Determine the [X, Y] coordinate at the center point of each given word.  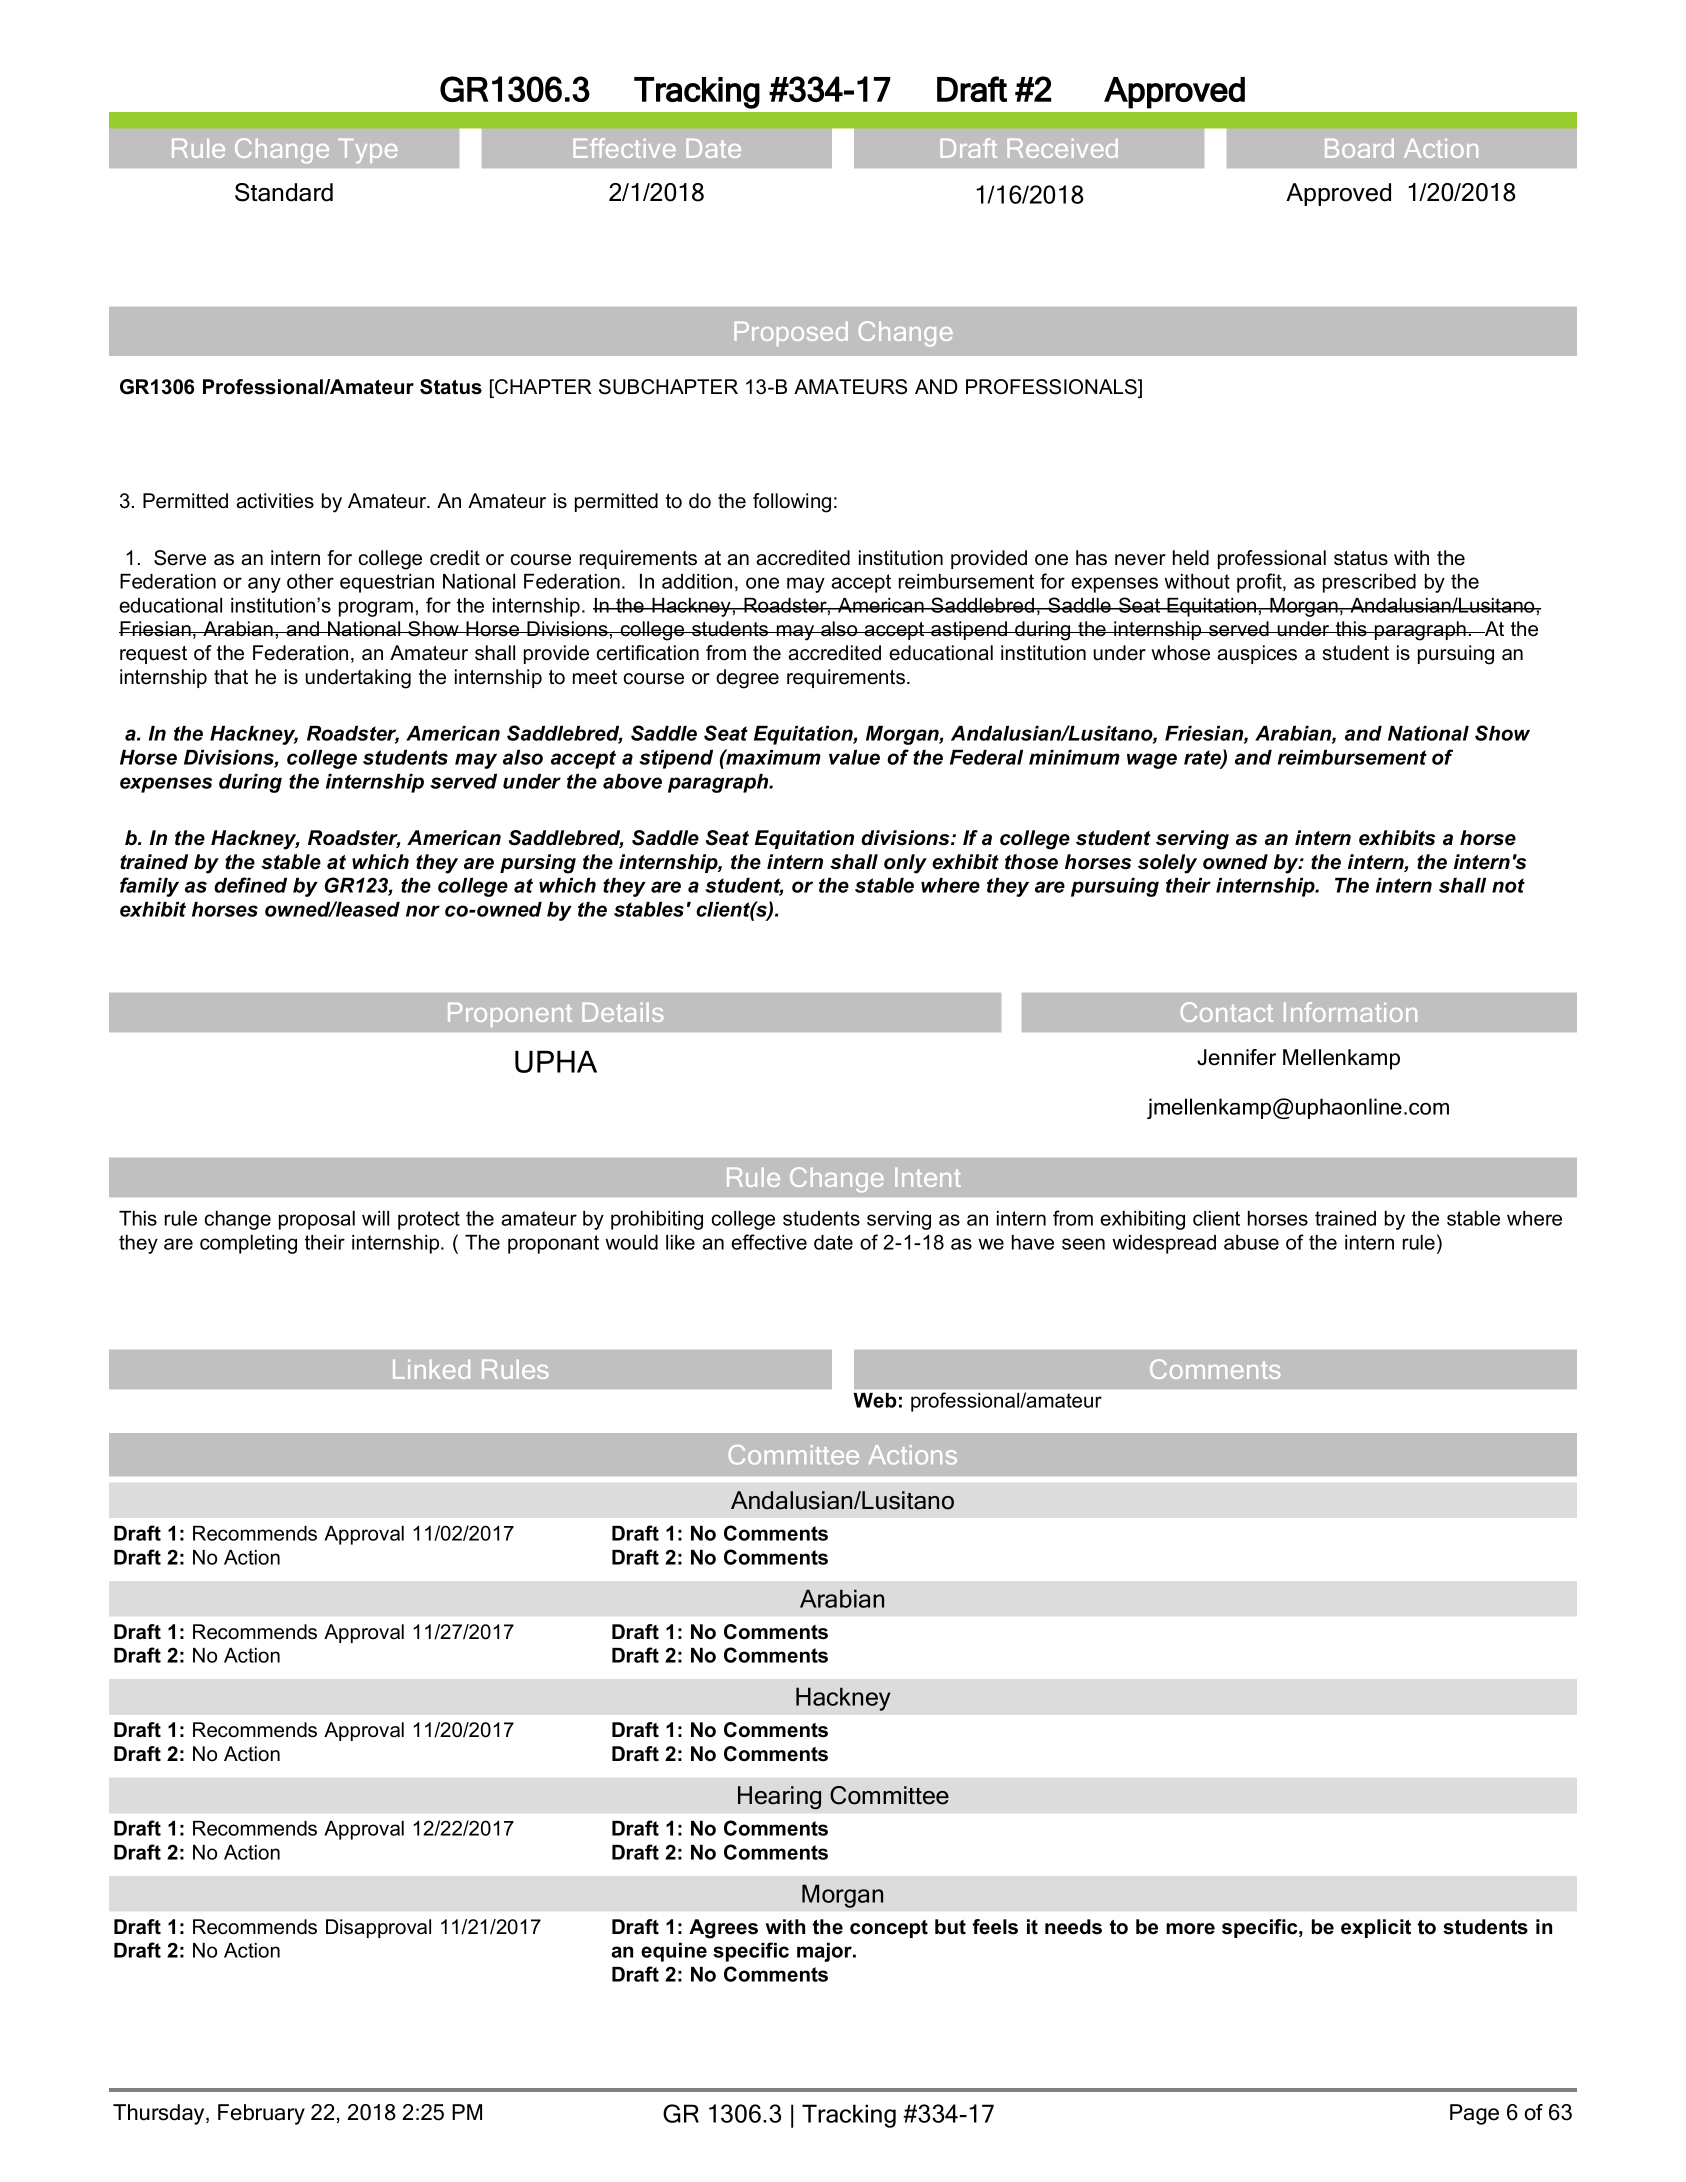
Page [1474, 2114]
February [261, 2114]
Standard [284, 192]
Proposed [791, 334]
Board [1359, 148]
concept [889, 1929]
